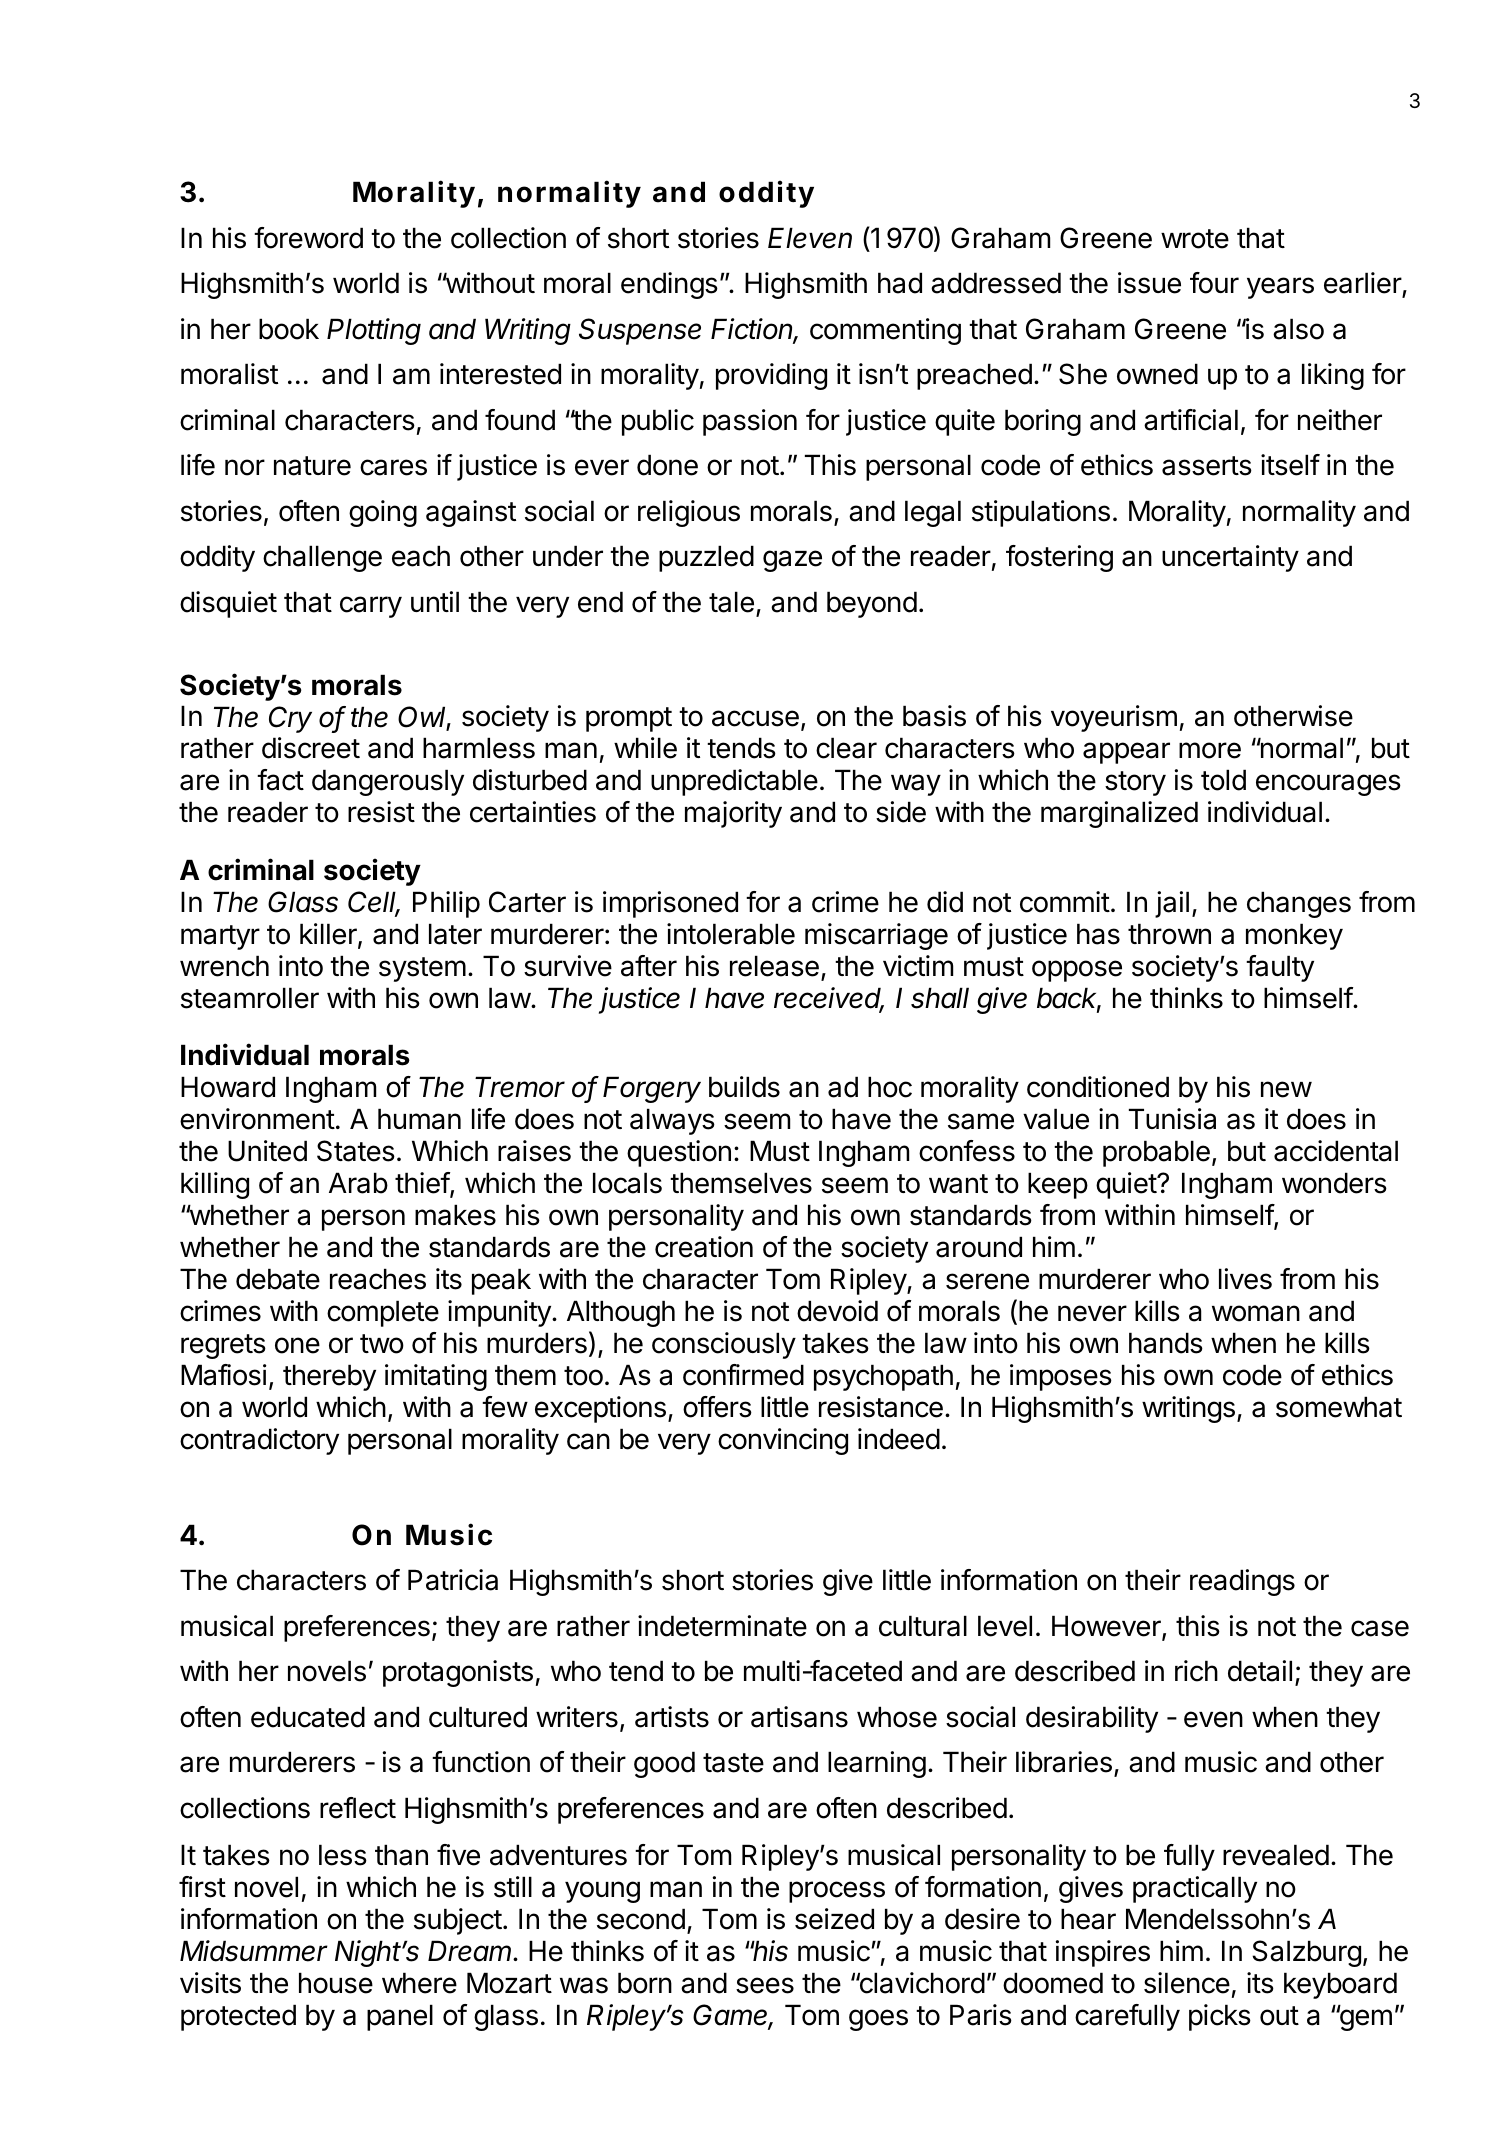 This screenshot has width=1505, height=2129. What do you see at coordinates (1210, 750) in the screenshot?
I see `more` at bounding box center [1210, 750].
